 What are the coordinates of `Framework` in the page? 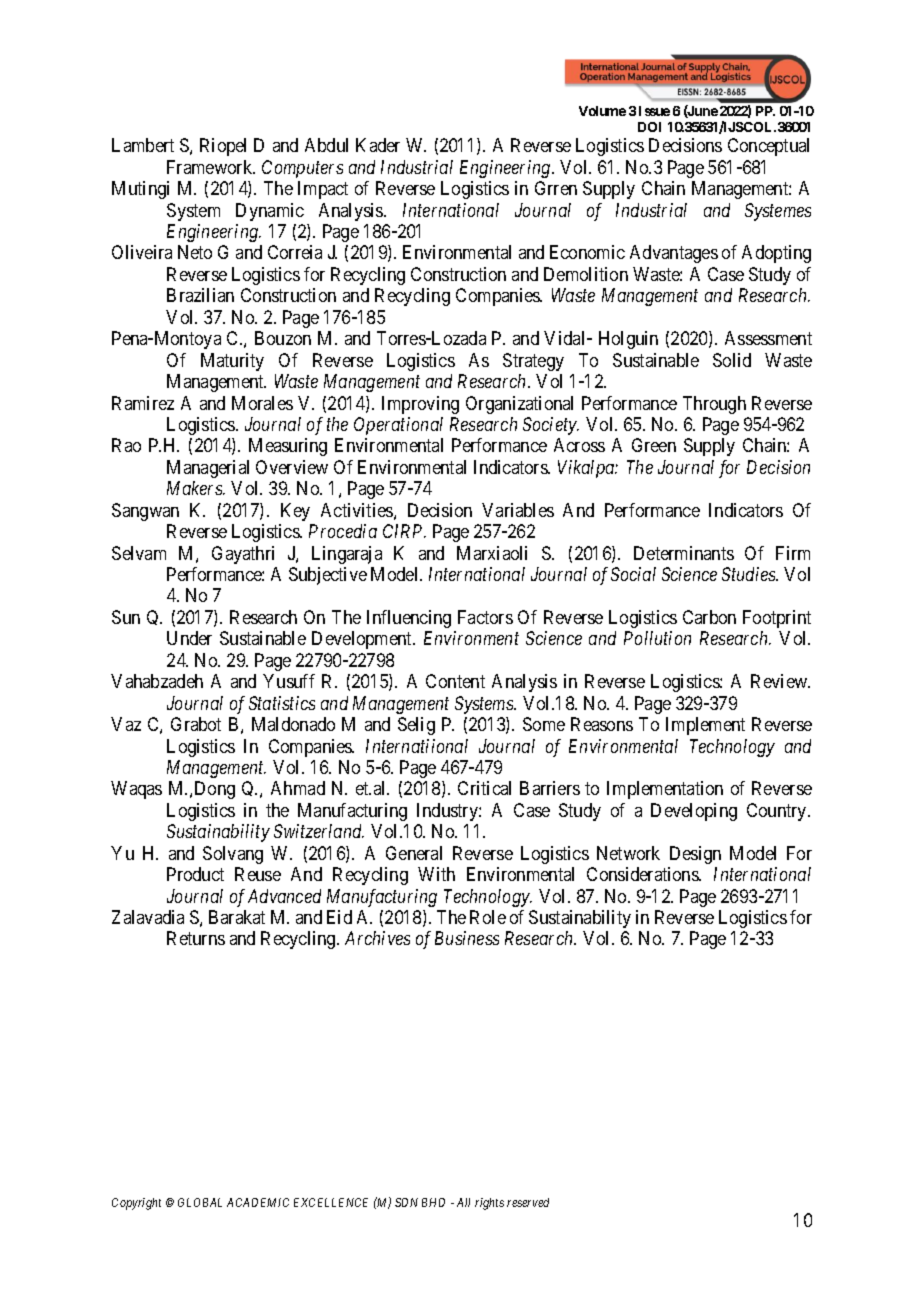 It's located at (211, 167).
